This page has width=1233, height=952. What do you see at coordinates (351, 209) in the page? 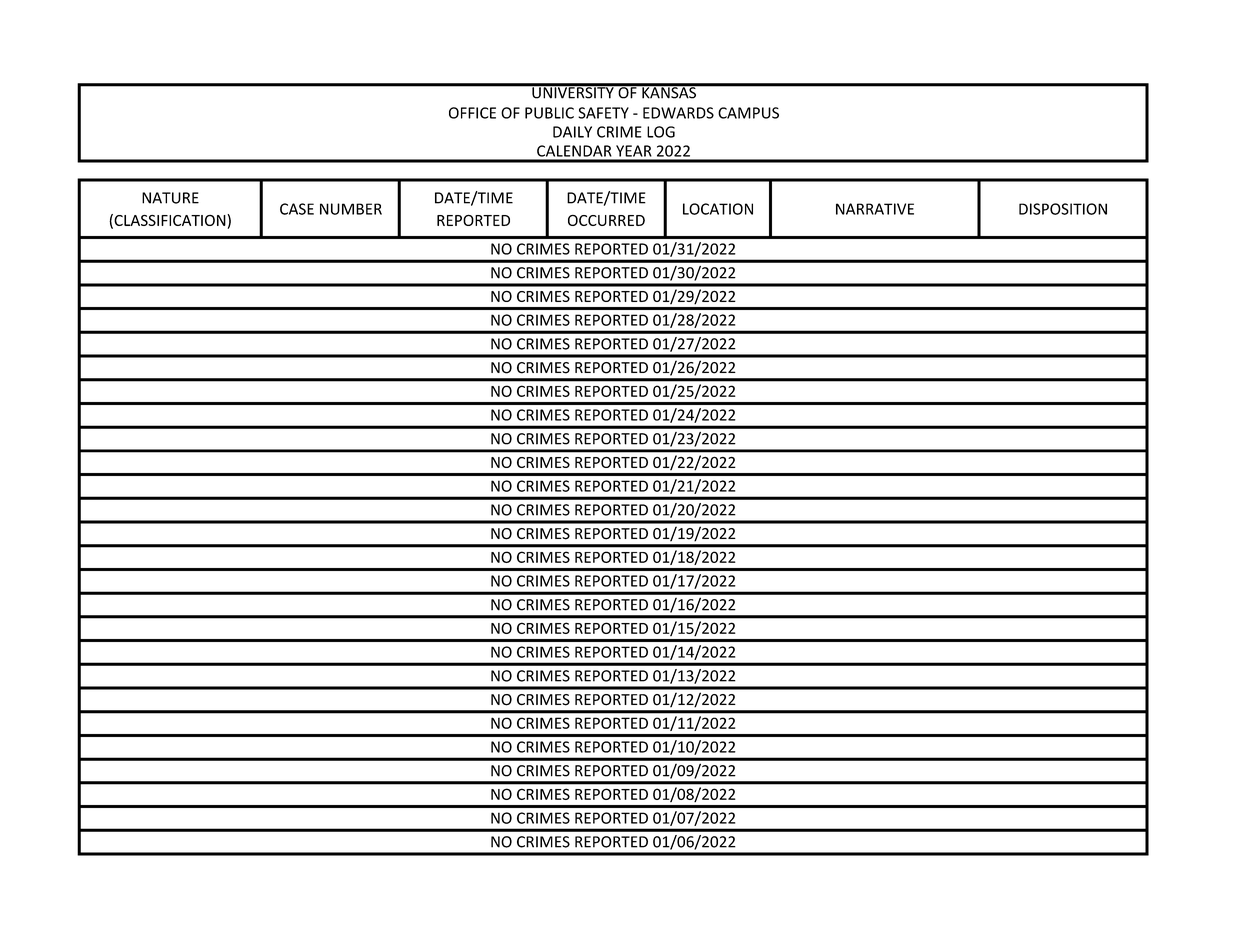
I see `NUMBER` at bounding box center [351, 209].
